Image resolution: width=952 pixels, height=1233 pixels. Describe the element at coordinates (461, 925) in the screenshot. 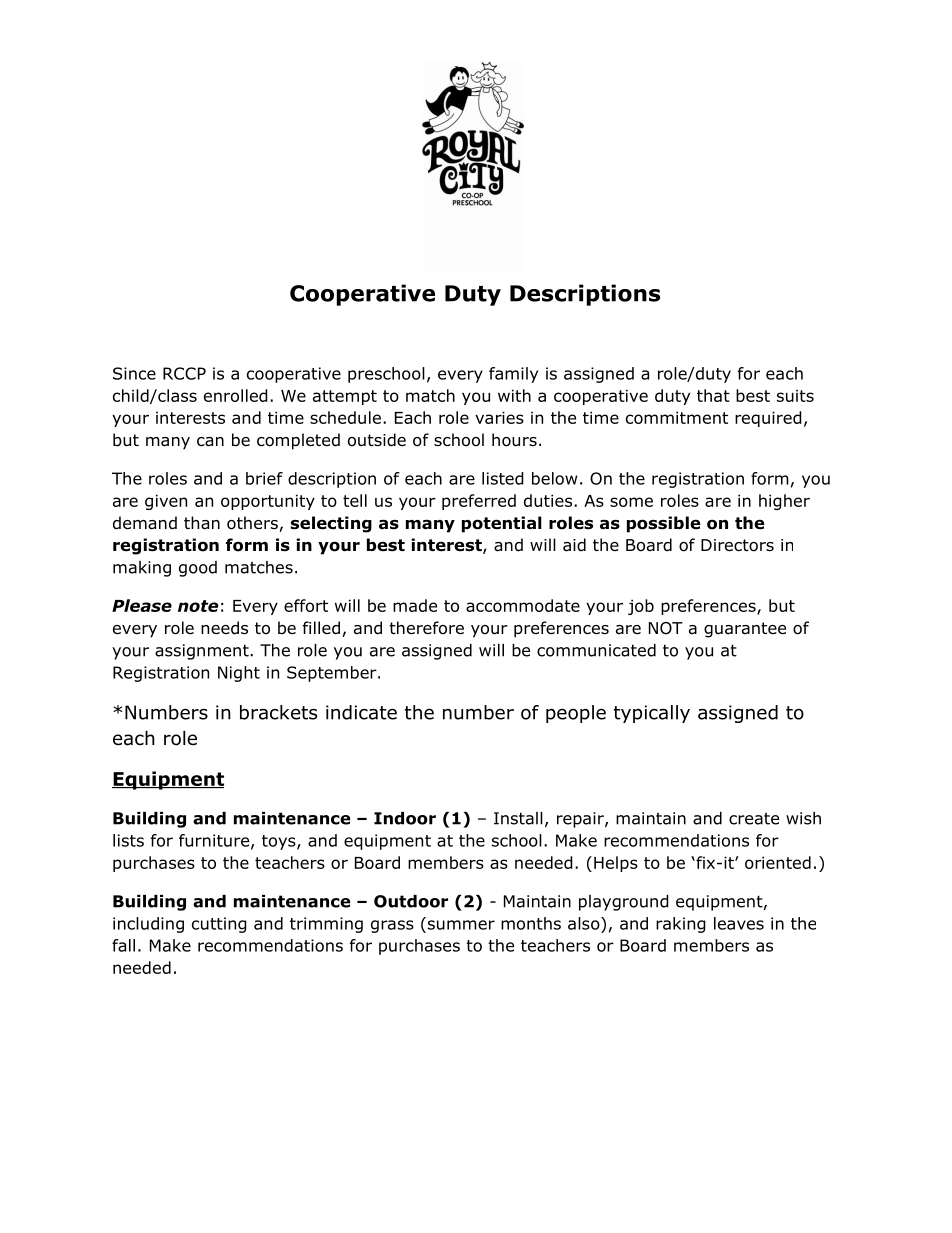

I see `summer` at that location.
